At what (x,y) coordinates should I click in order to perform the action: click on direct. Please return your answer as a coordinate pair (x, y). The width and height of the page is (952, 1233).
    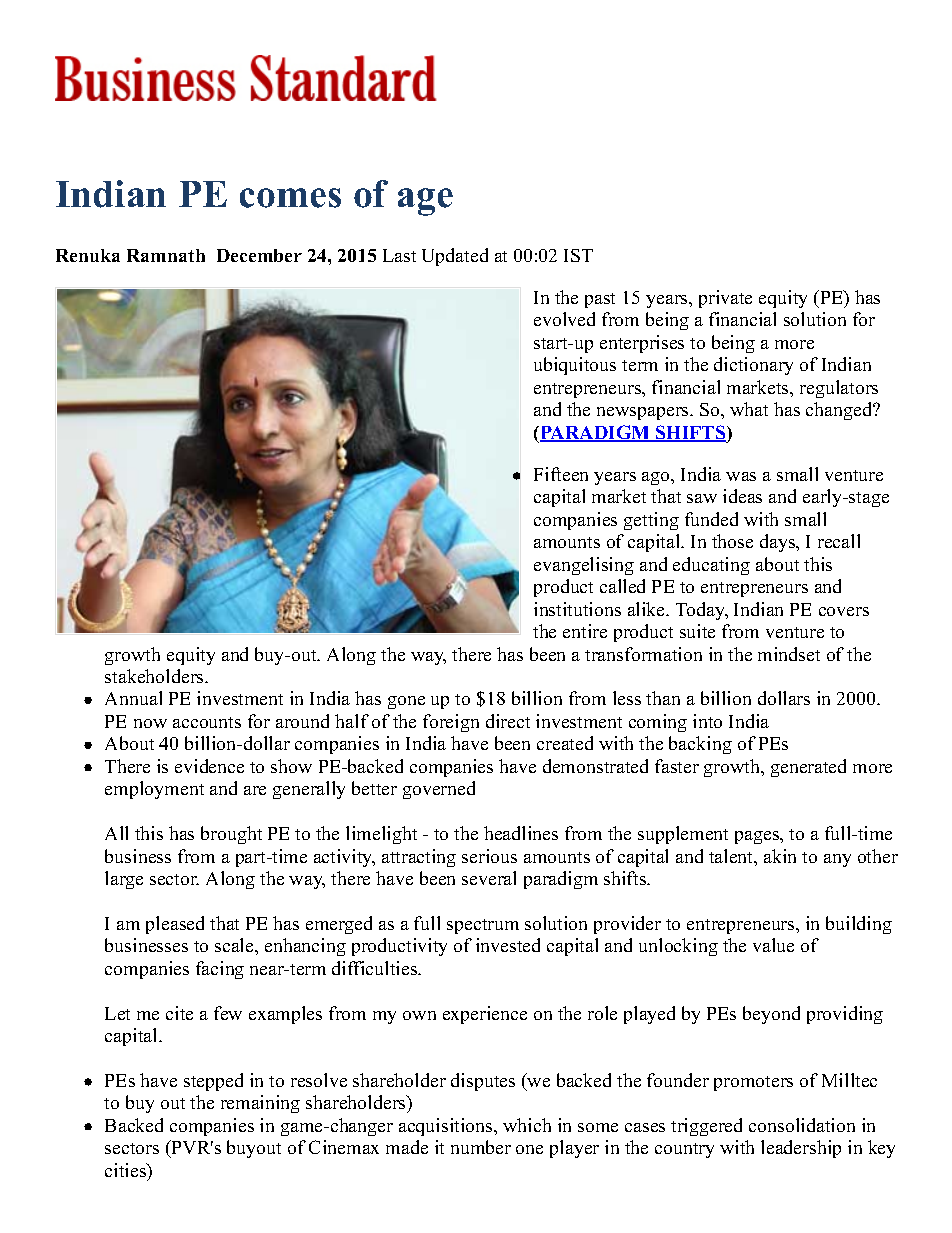
    Looking at the image, I should click on (508, 721).
